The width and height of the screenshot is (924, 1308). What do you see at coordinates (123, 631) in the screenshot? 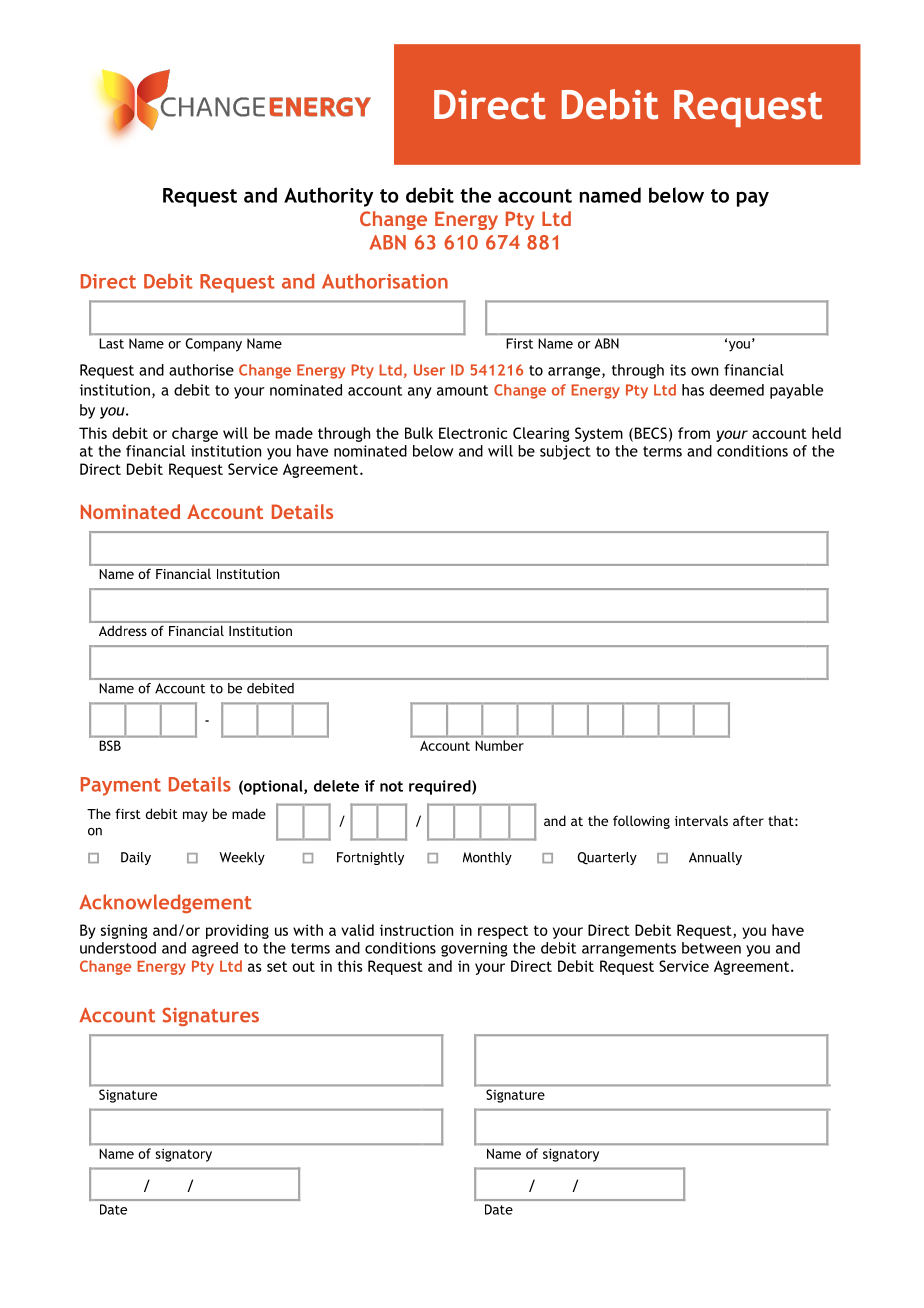
I see `Address` at bounding box center [123, 631].
